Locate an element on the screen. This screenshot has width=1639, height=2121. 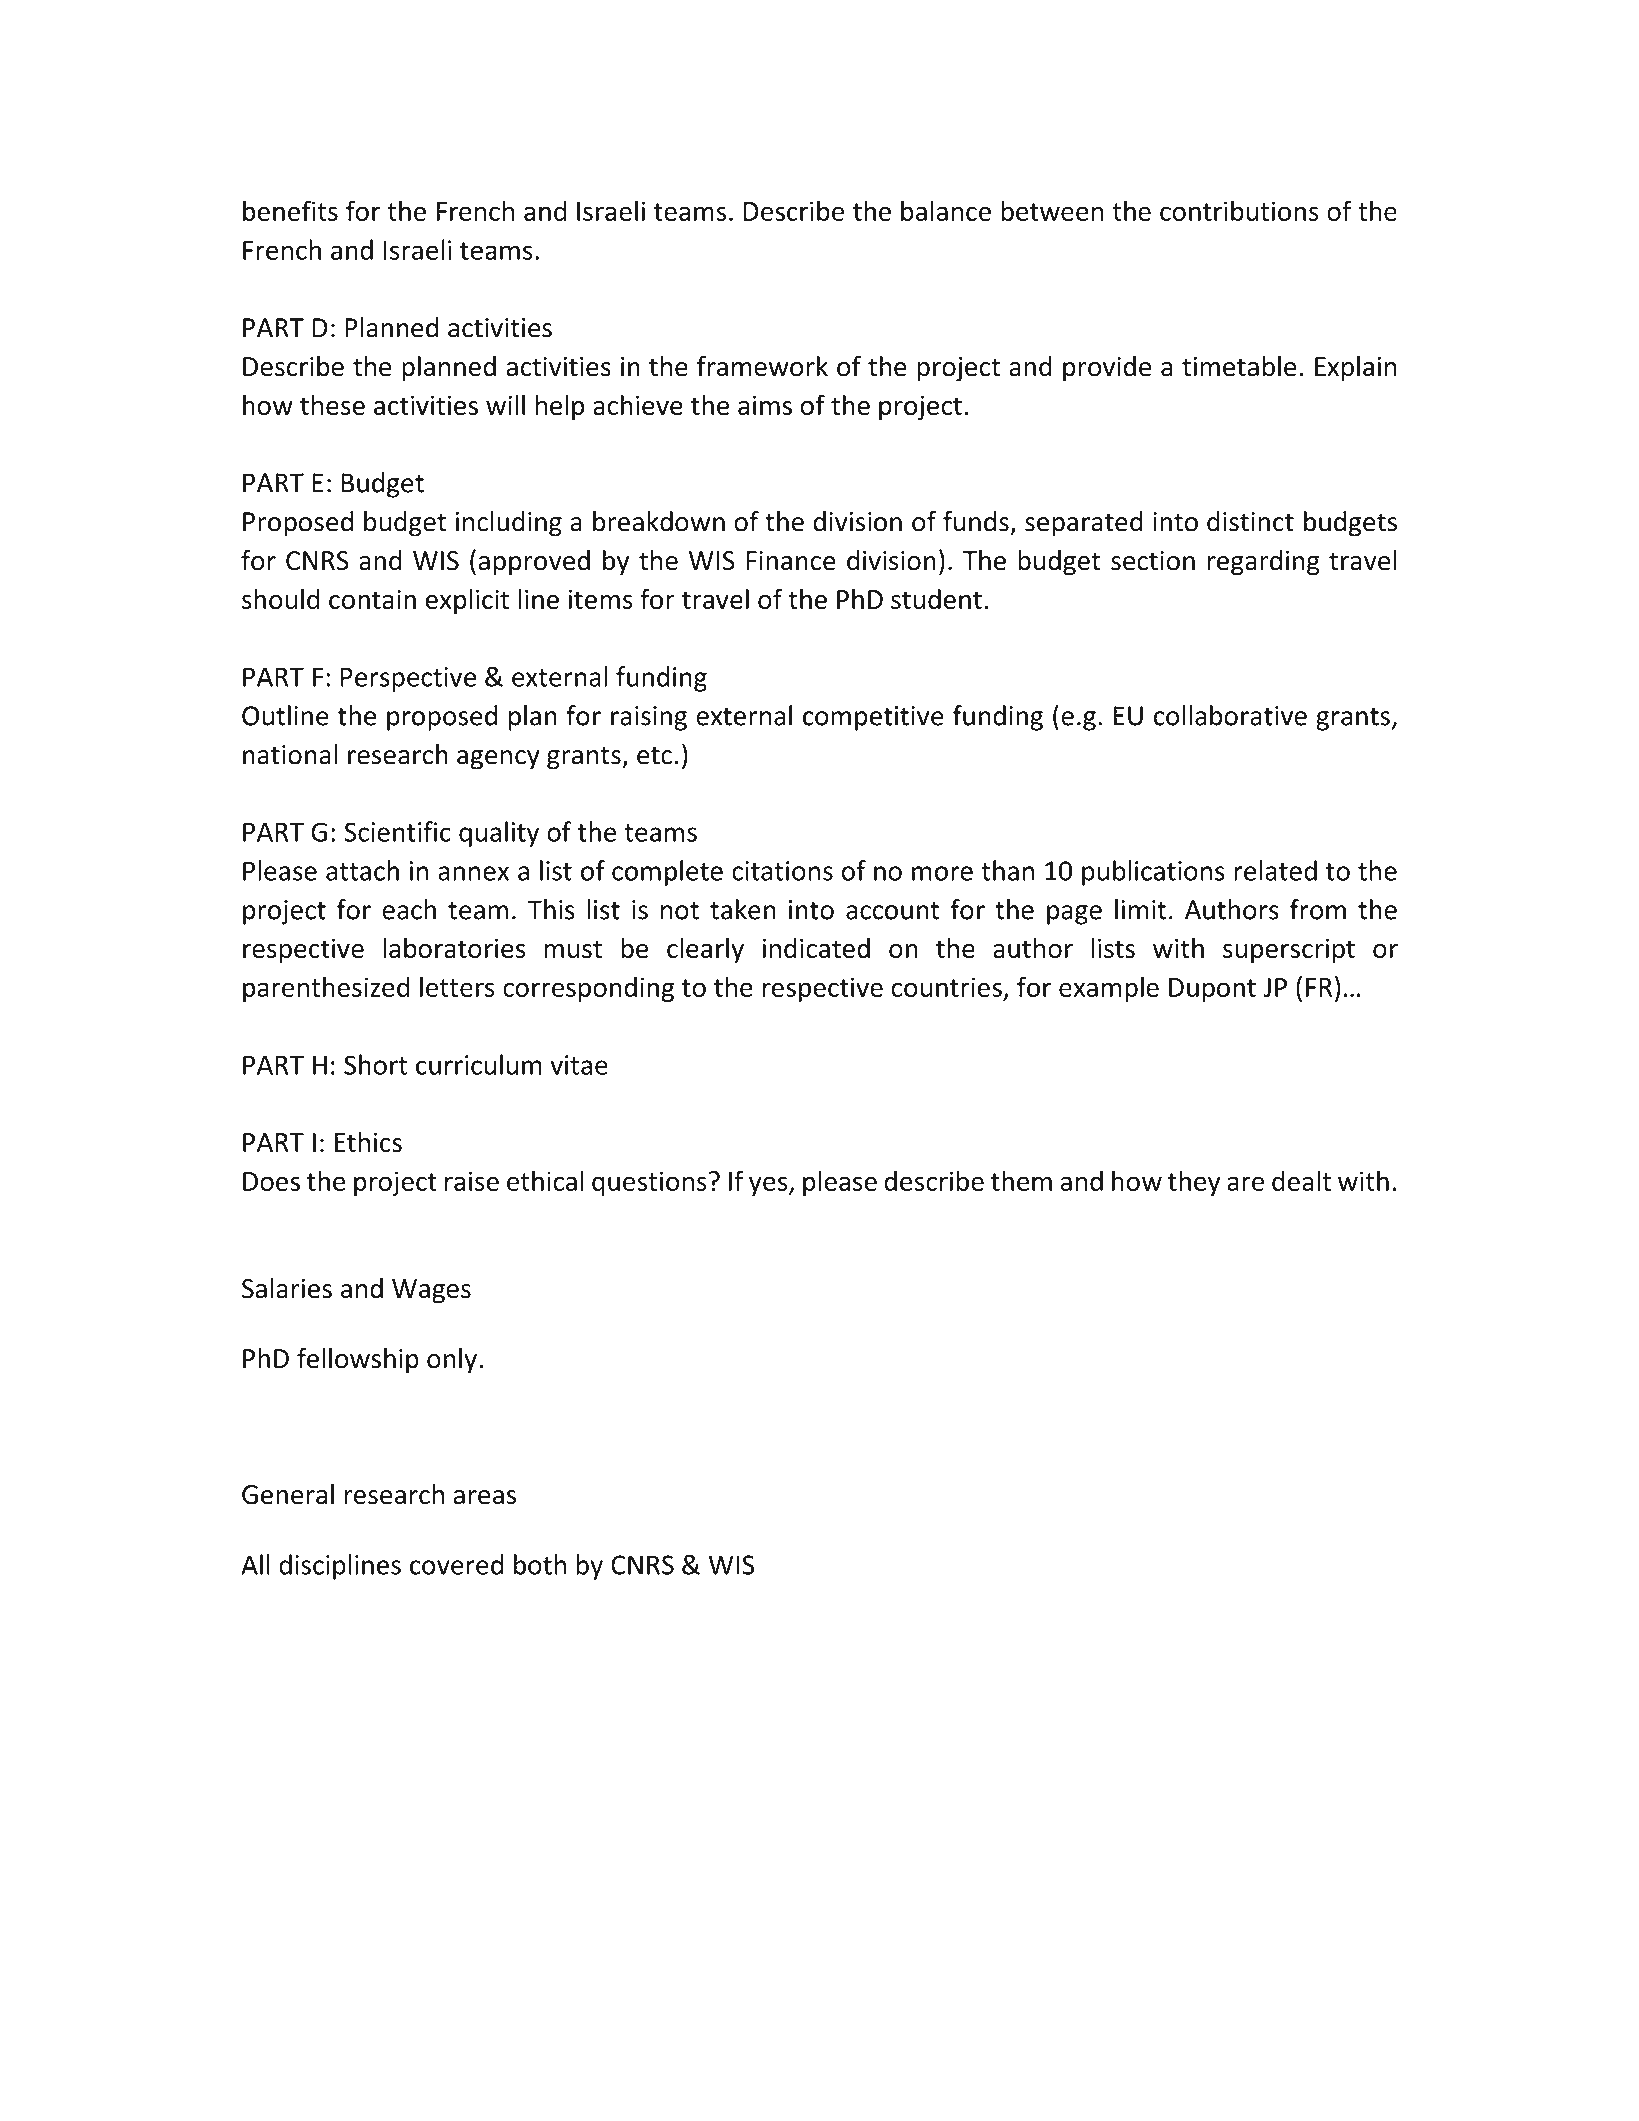
both is located at coordinates (540, 1564).
